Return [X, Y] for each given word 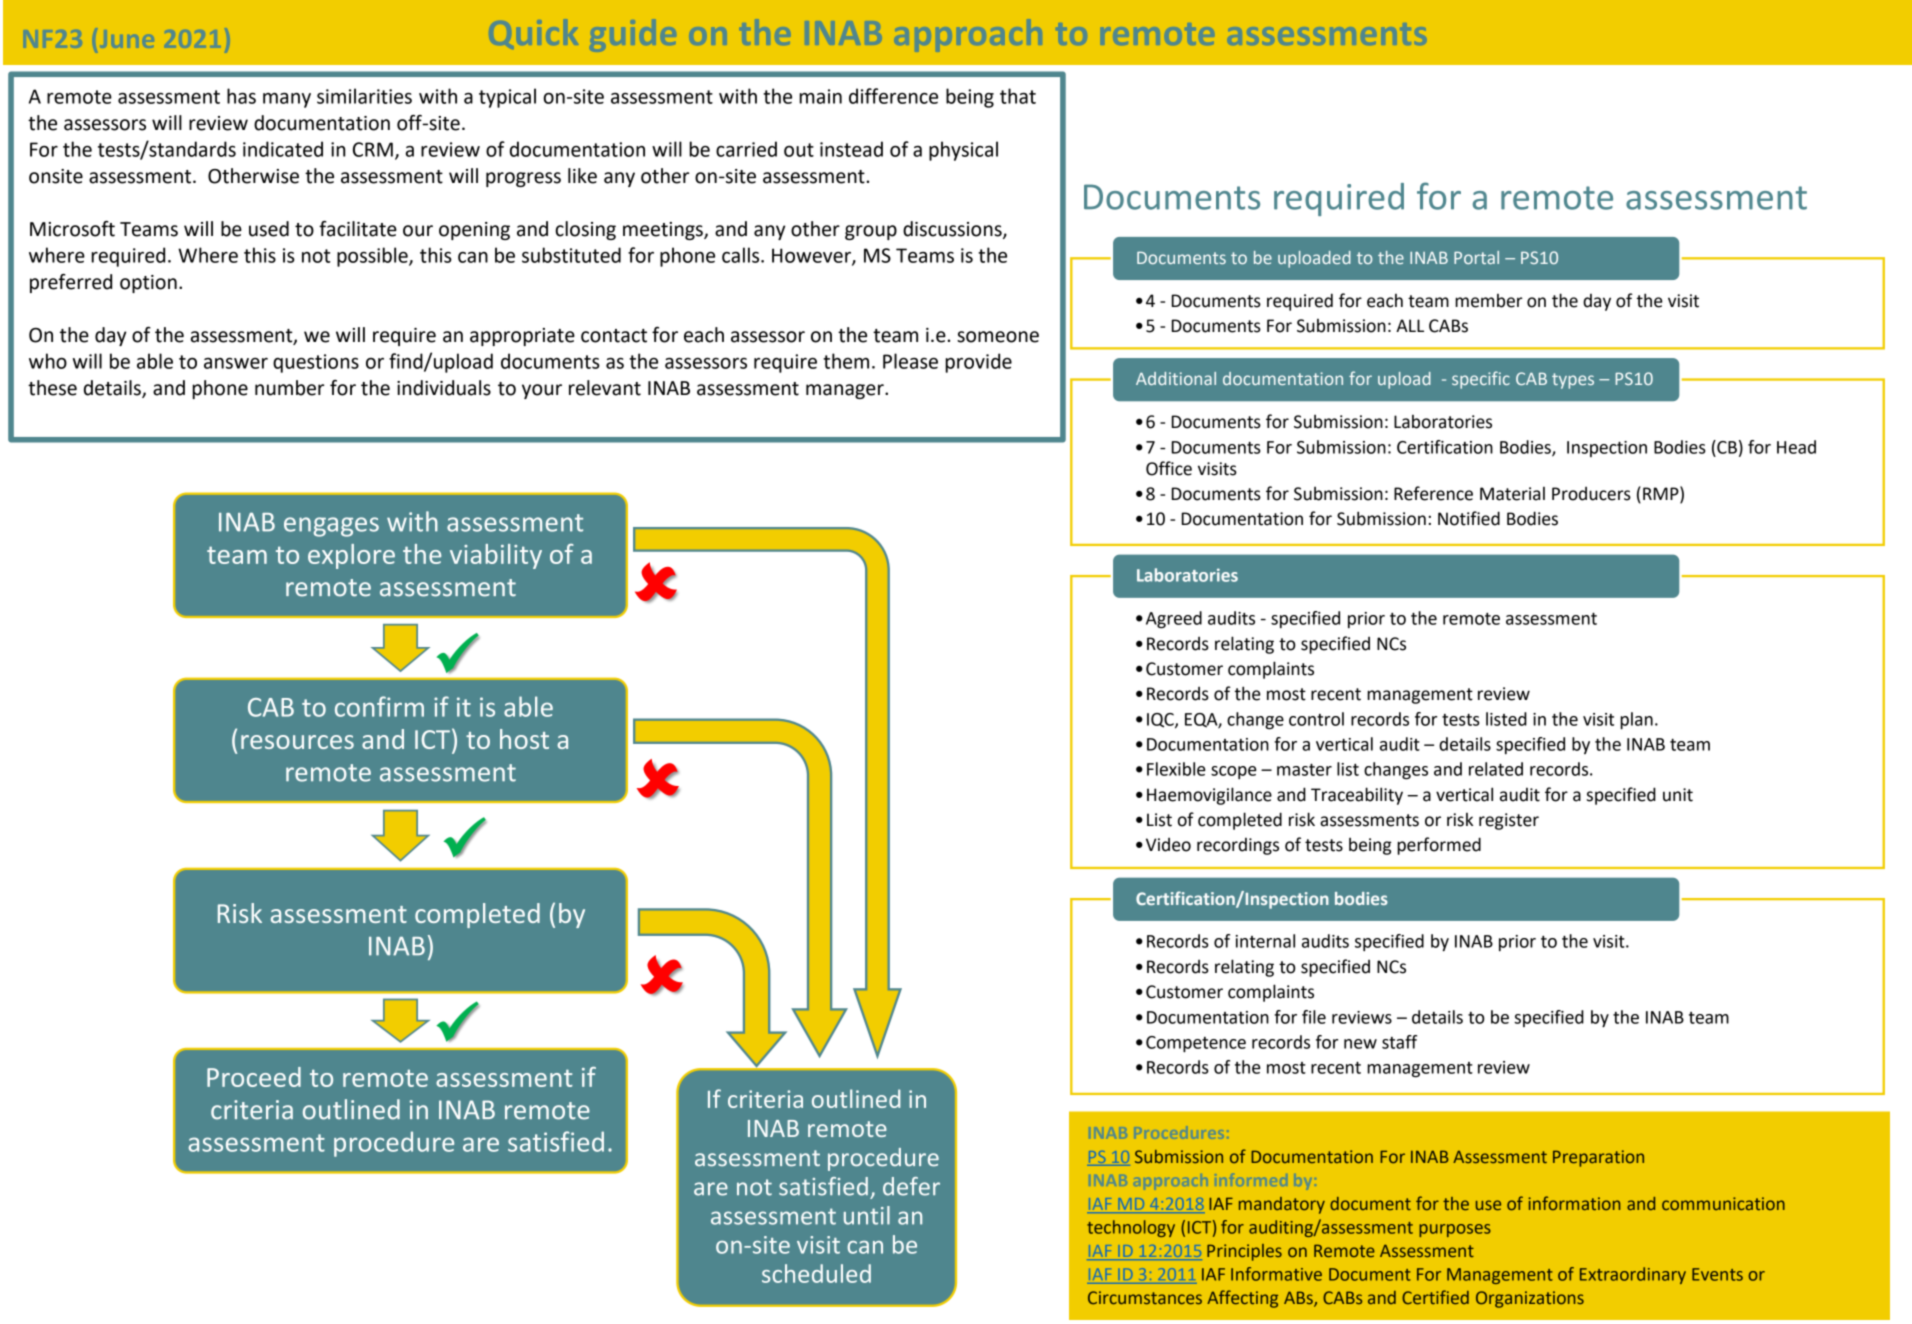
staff [1399, 1042]
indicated [283, 149]
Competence [1196, 1044]
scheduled [816, 1273]
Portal [1476, 257]
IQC [1161, 721]
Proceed [254, 1077]
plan [1636, 721]
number [289, 388]
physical [963, 151]
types [1573, 381]
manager [846, 391]
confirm [379, 706]
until [867, 1215]
